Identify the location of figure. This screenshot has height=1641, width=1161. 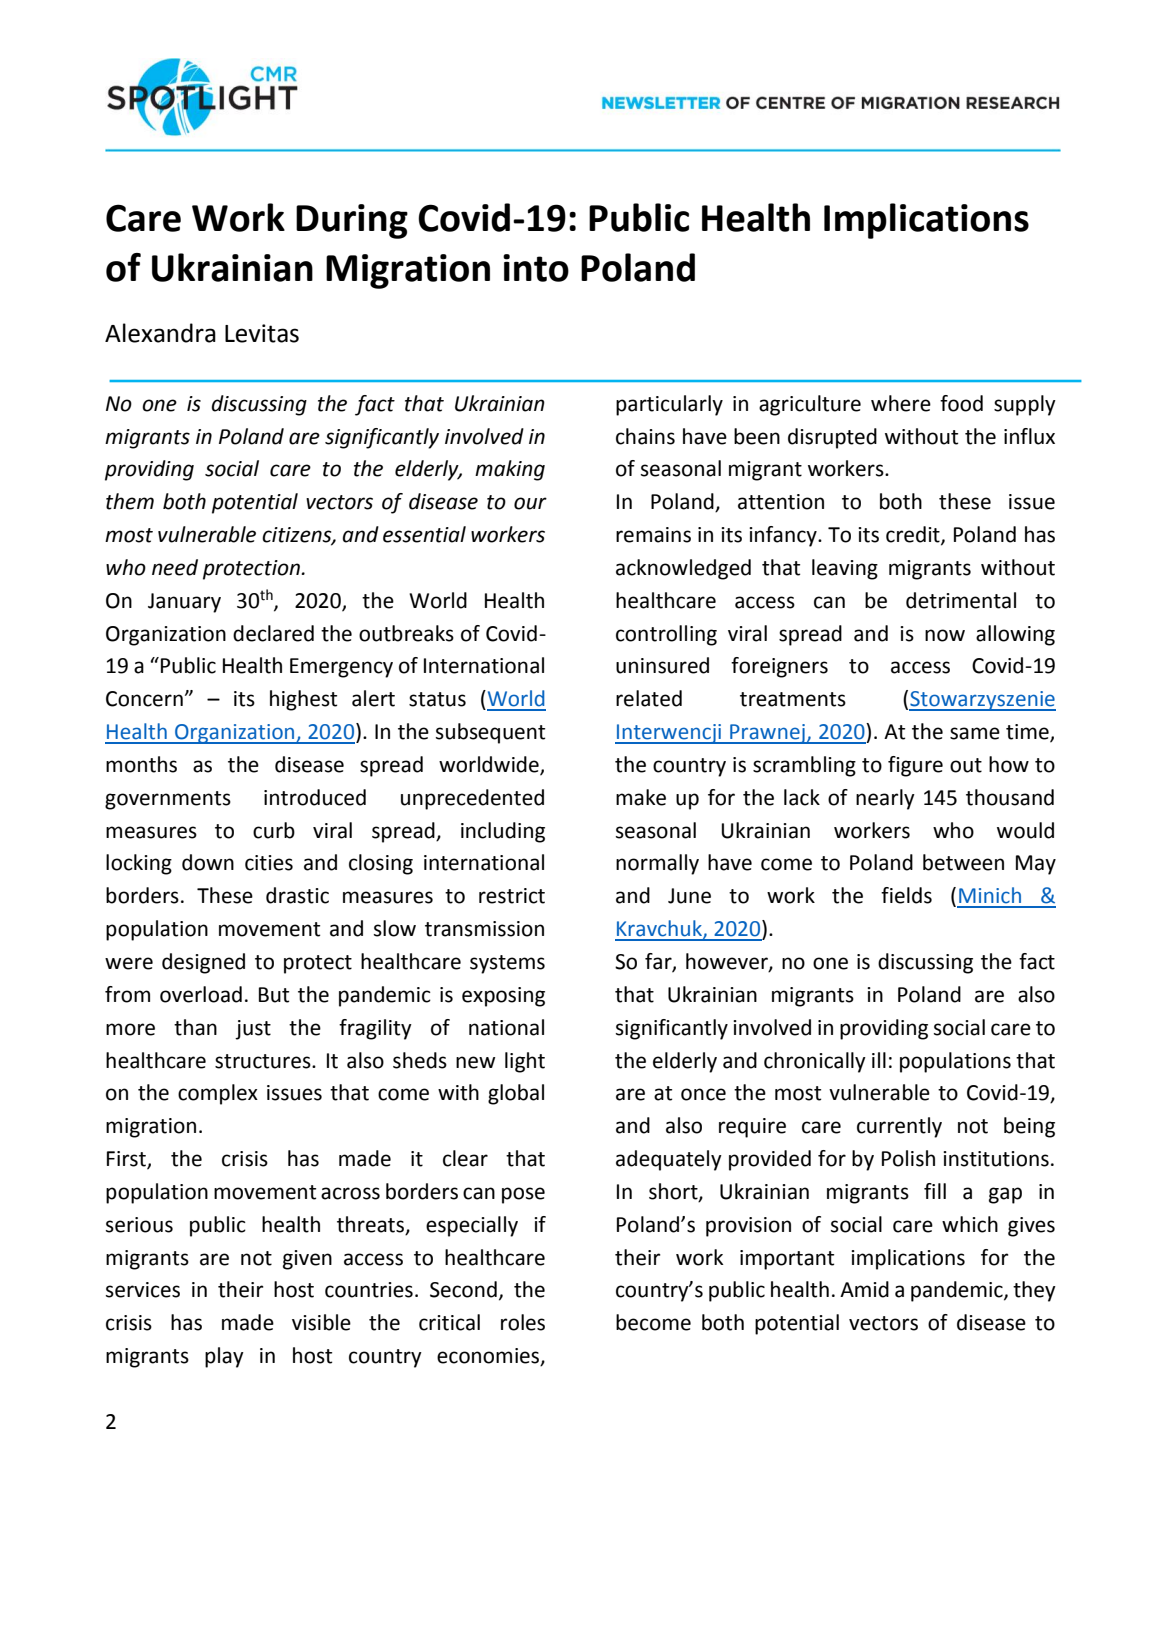
(915, 766).
